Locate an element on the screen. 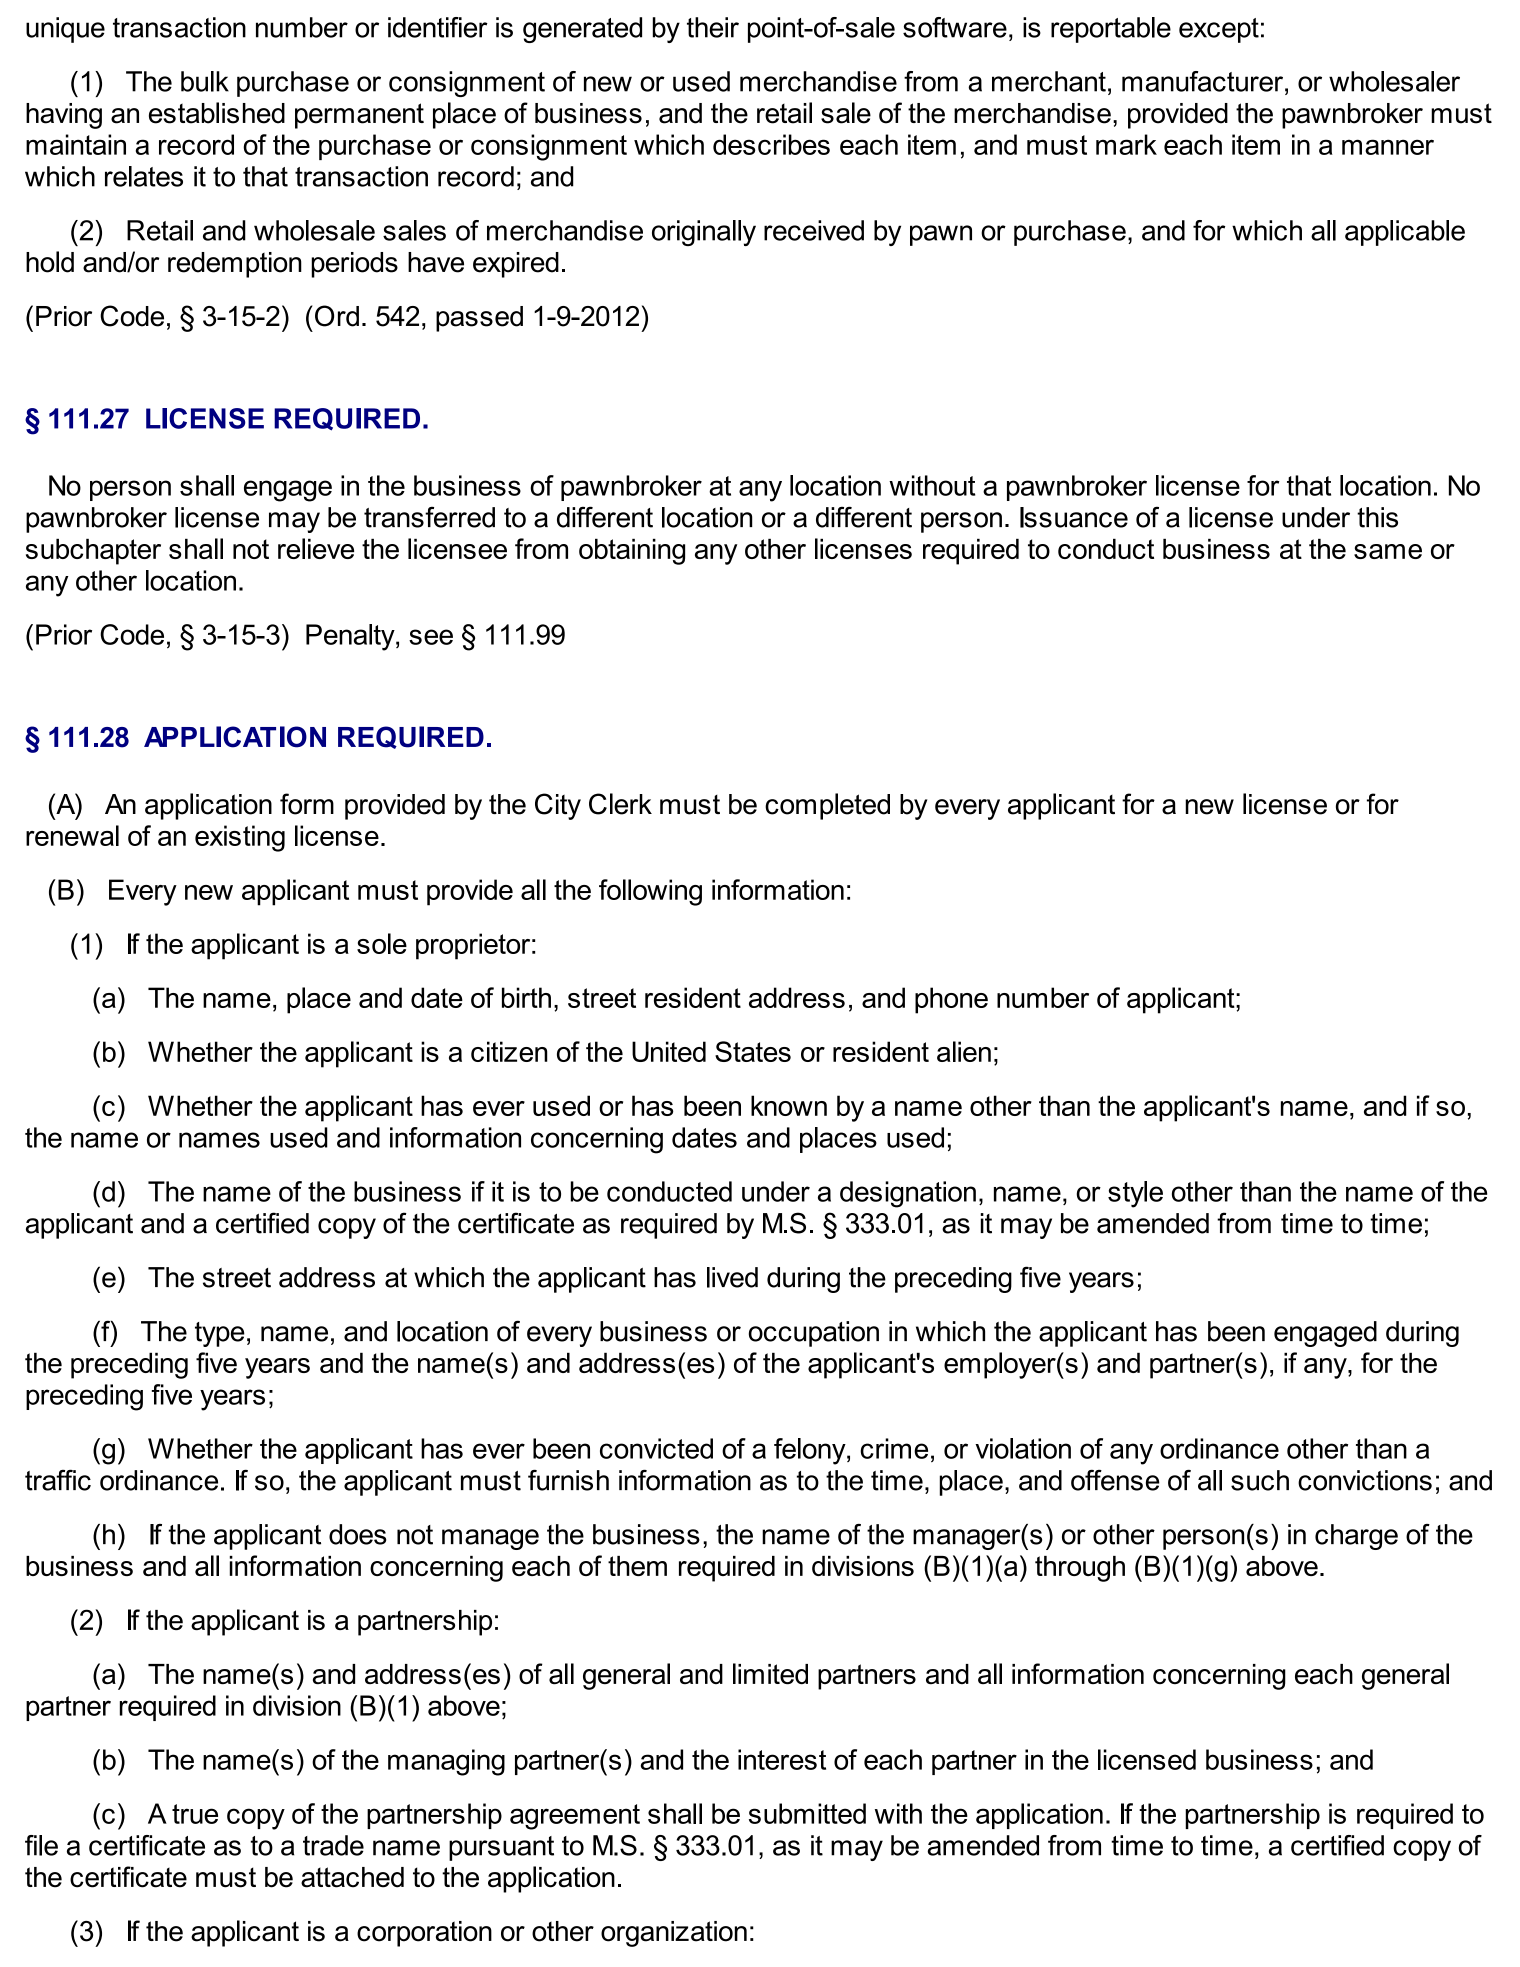 This screenshot has height=1967, width=1520. bulk is located at coordinates (205, 81).
